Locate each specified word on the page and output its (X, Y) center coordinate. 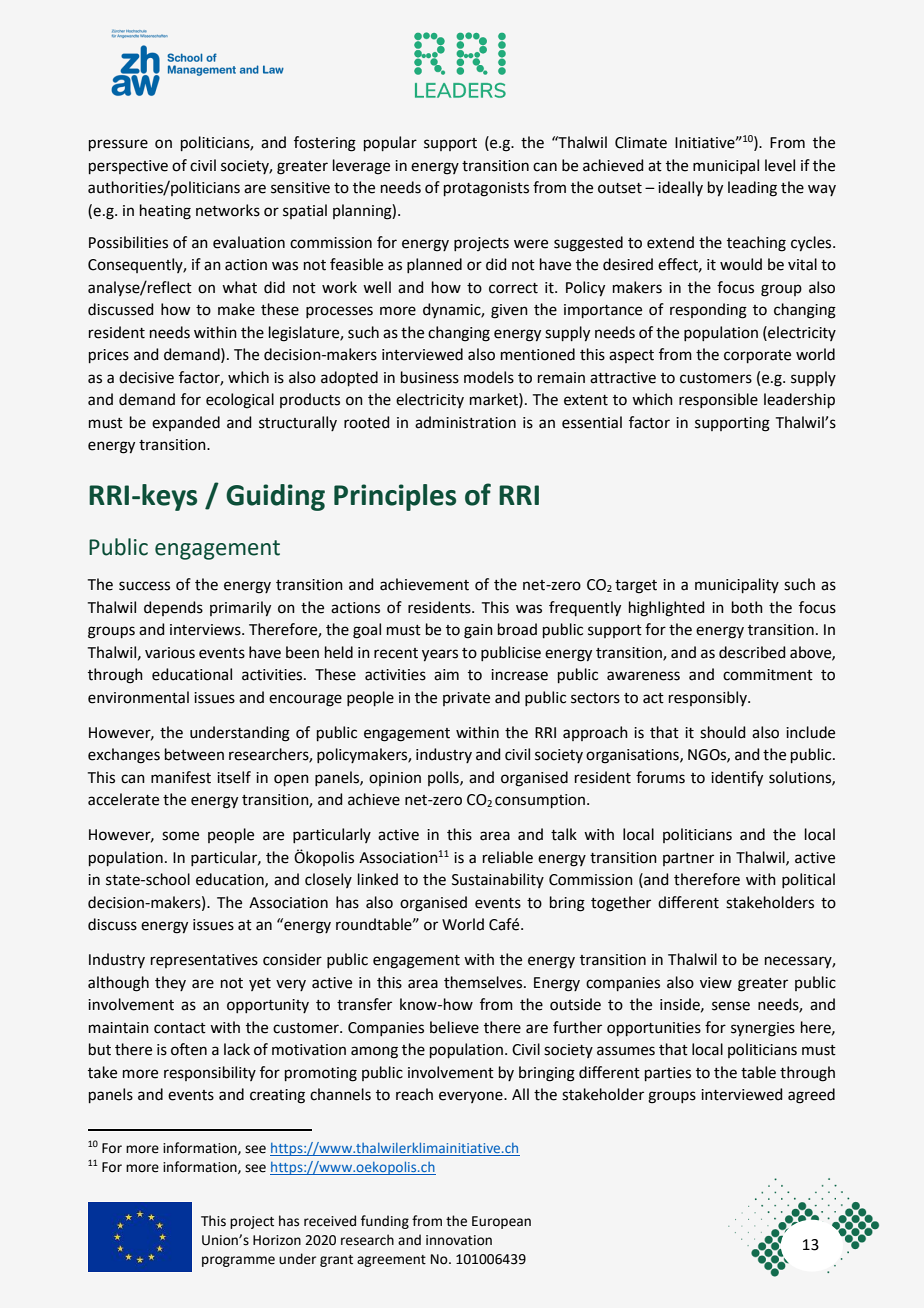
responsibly (709, 698)
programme (238, 1261)
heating (165, 212)
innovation (459, 1240)
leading (752, 189)
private (466, 699)
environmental (138, 697)
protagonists (486, 189)
